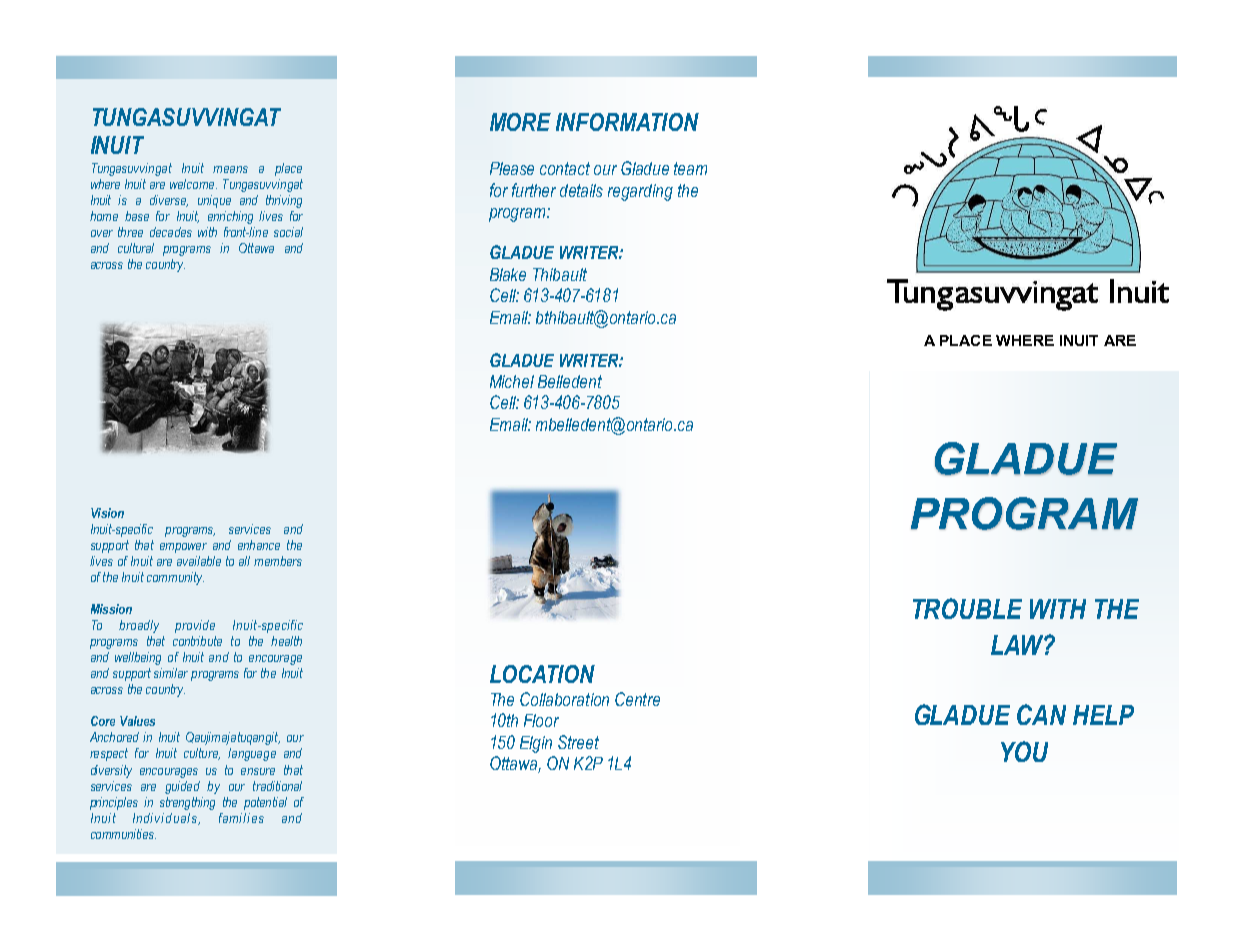  What do you see at coordinates (690, 168) in the document?
I see `team` at bounding box center [690, 168].
